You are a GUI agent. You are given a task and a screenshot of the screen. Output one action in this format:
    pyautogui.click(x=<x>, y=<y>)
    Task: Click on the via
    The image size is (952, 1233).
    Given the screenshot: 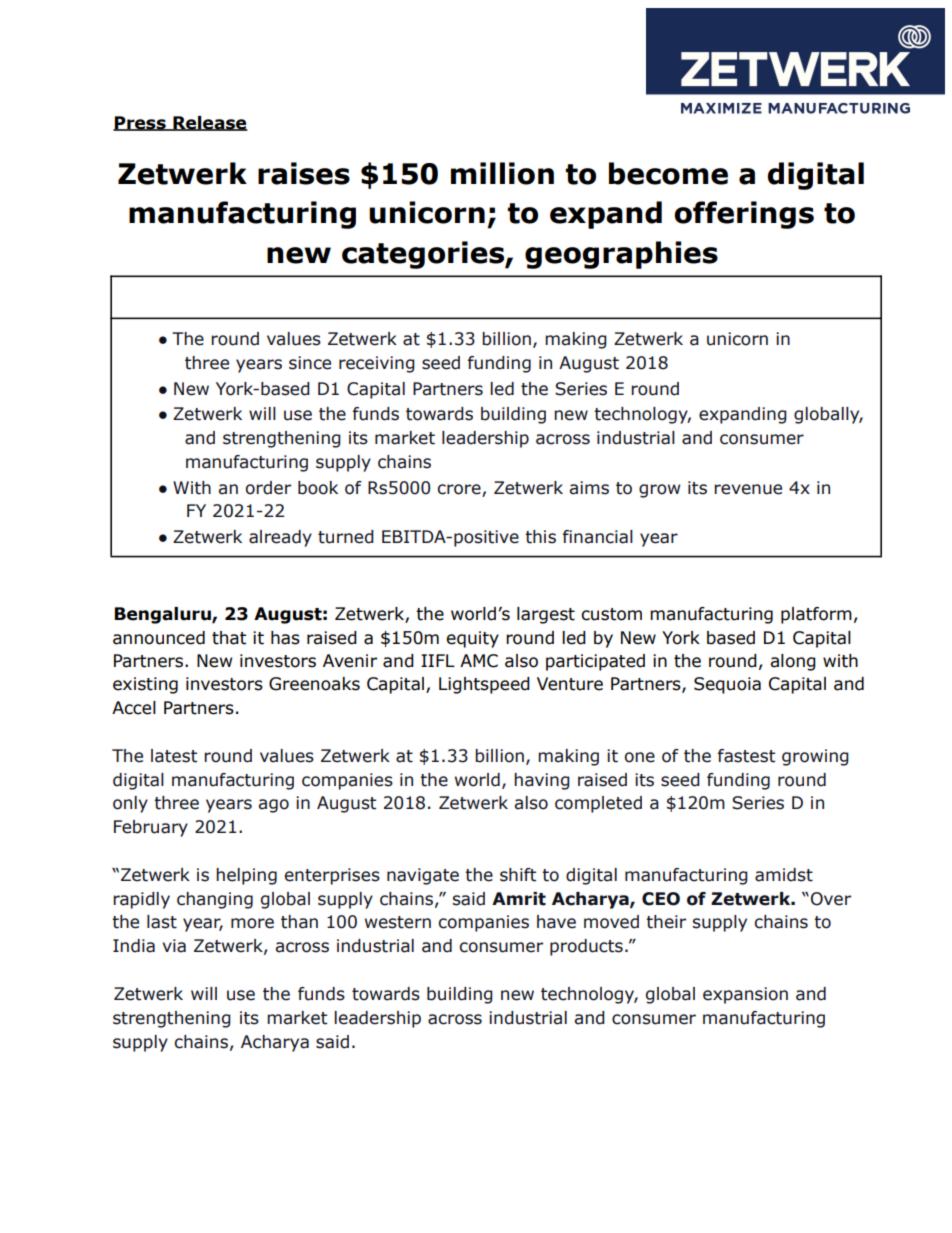 What is the action you would take?
    pyautogui.click(x=174, y=946)
